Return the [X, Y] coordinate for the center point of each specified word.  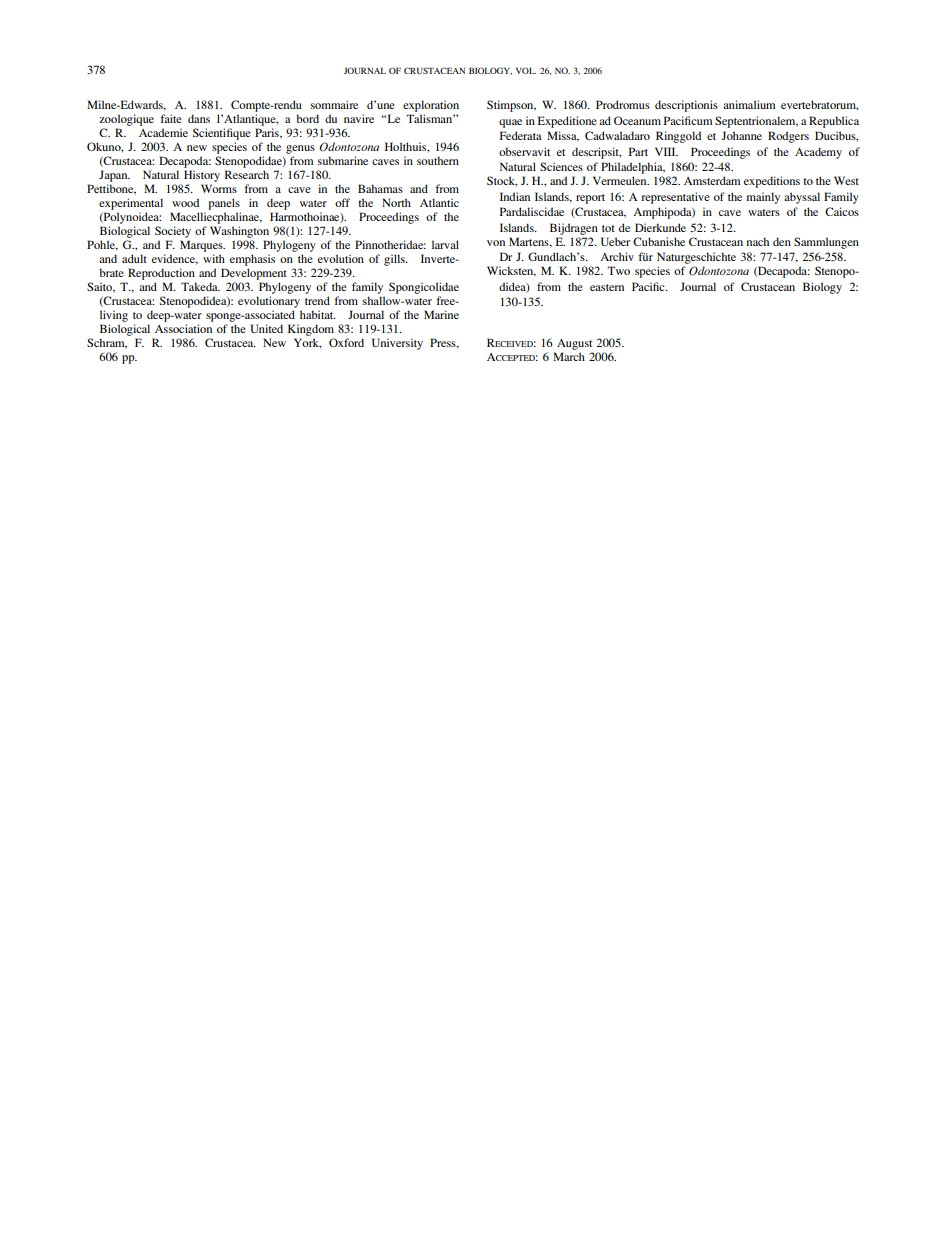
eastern [607, 287]
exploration [431, 106]
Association [183, 328]
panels [224, 204]
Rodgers [788, 137]
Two [618, 270]
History [202, 176]
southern [438, 160]
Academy [818, 153]
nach [757, 241]
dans [199, 118]
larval [445, 244]
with [214, 258]
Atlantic [439, 202]
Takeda [200, 286]
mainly [763, 198]
